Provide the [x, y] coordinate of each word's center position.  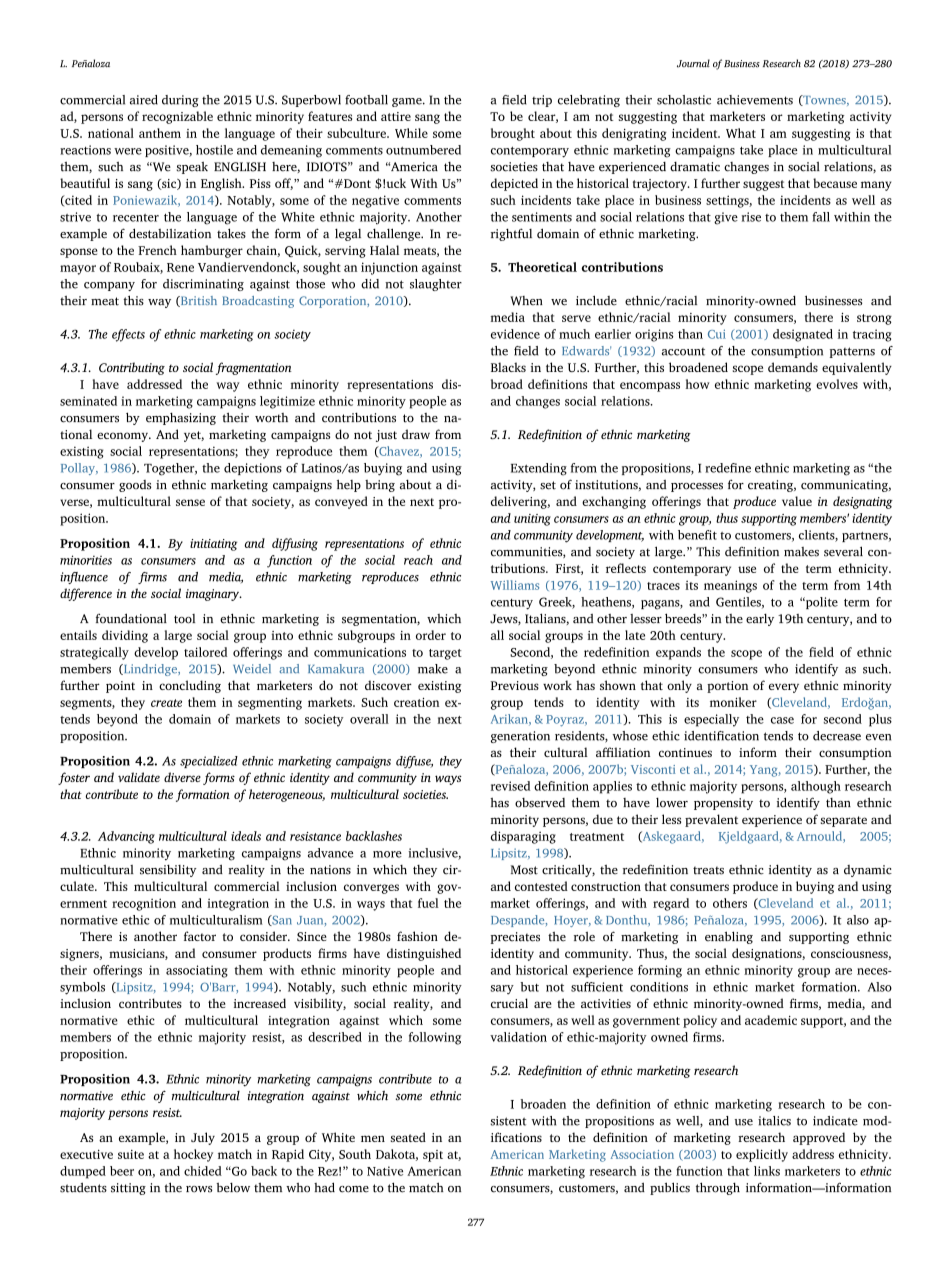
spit [433, 1156]
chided [203, 1171]
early [760, 620]
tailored [205, 652]
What [741, 133]
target [445, 654]
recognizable [177, 117]
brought [513, 134]
